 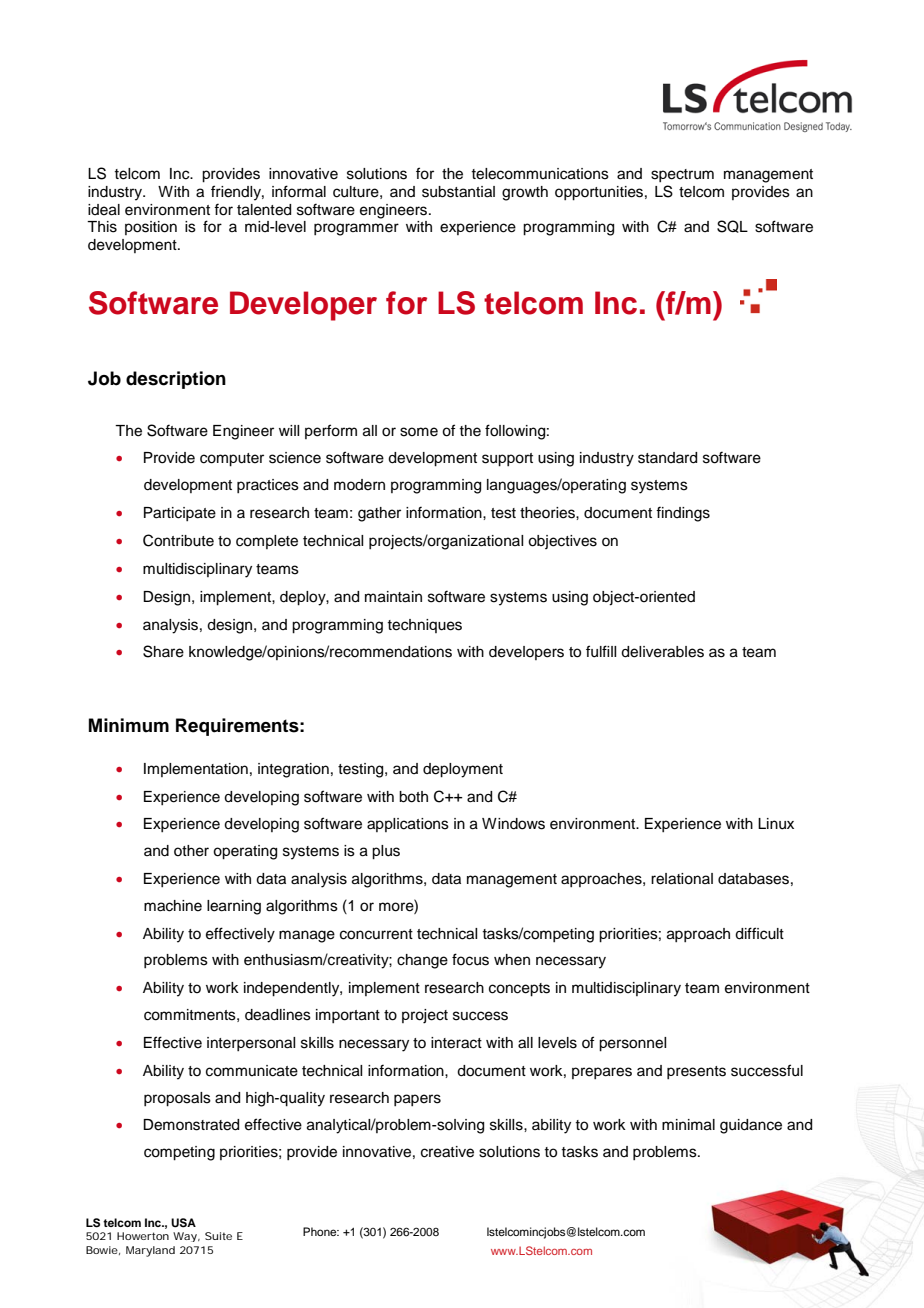 What do you see at coordinates (688, 1125) in the page?
I see `minimal` at bounding box center [688, 1125].
